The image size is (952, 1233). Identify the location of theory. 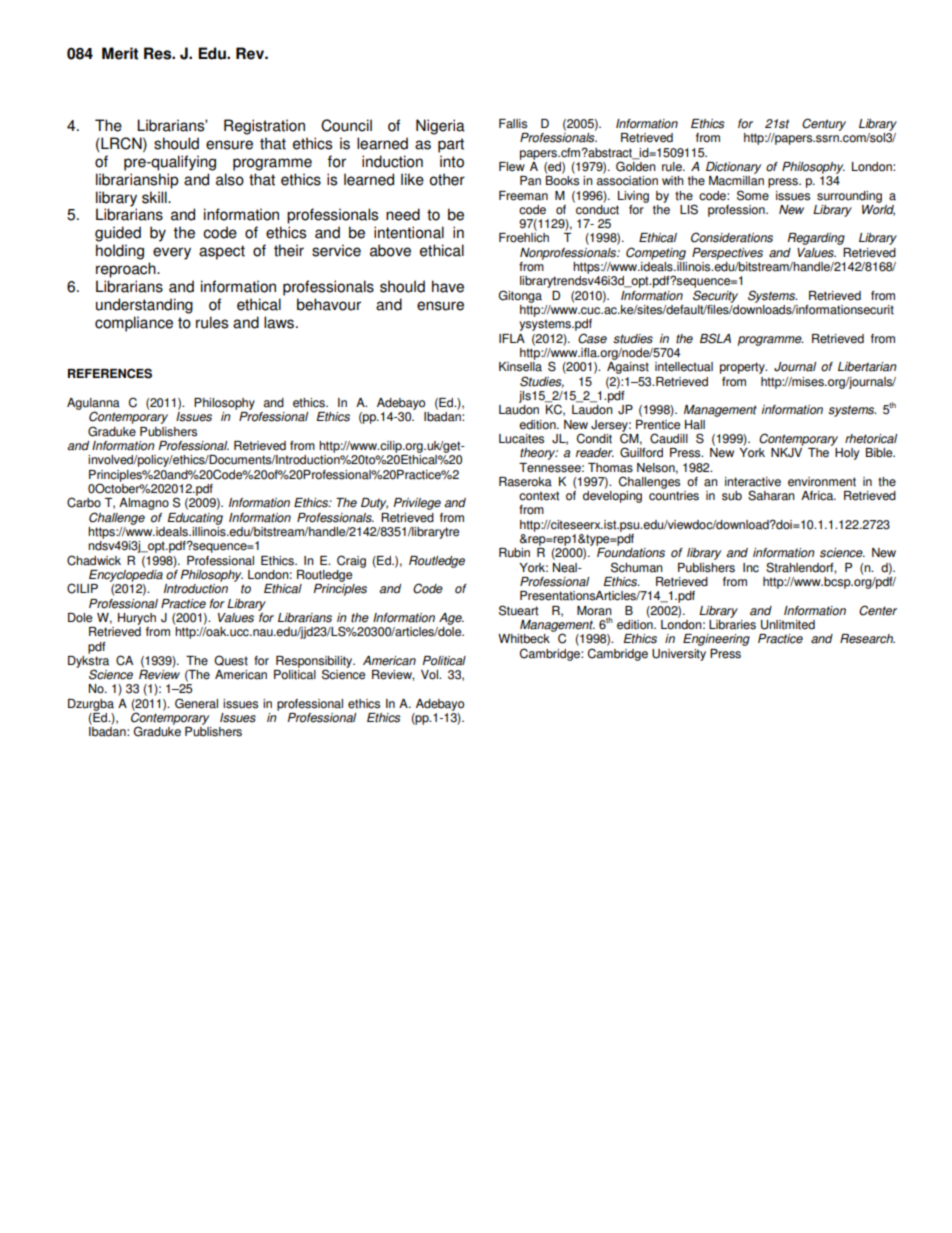
(539, 454).
